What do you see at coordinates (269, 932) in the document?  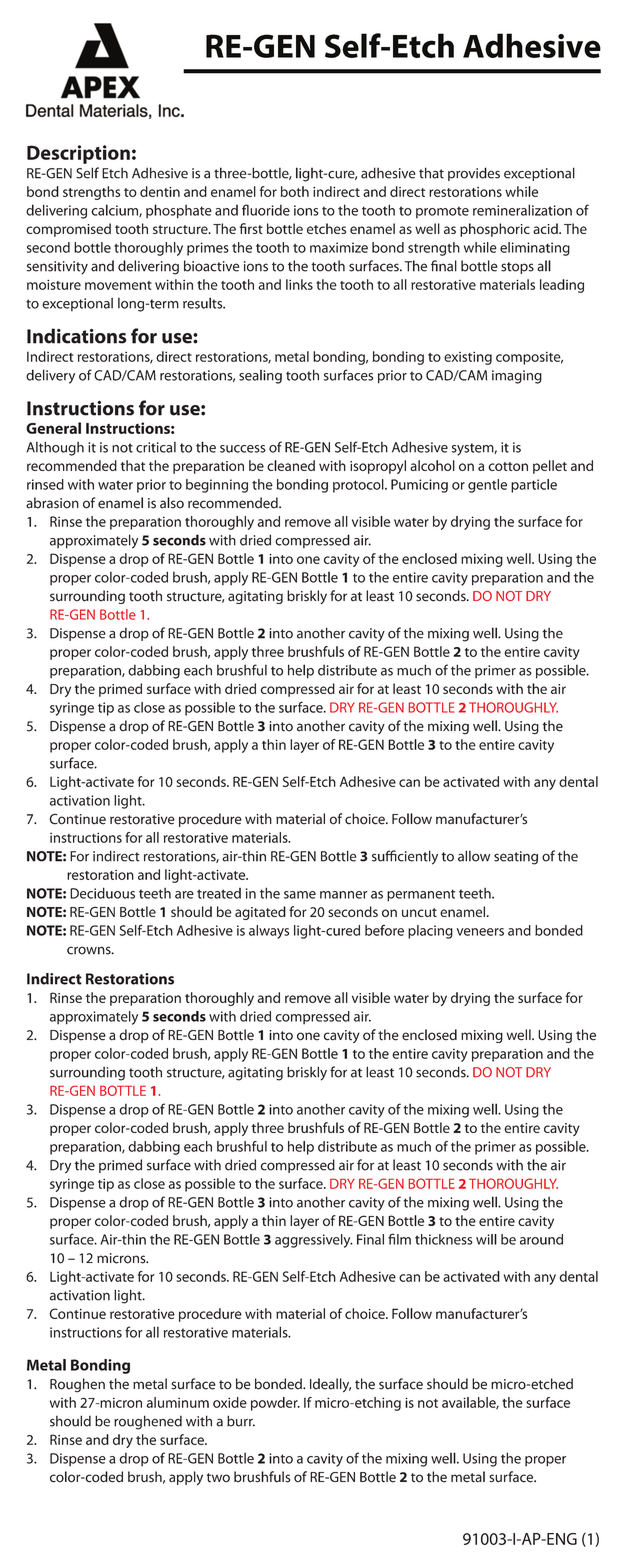 I see `always` at bounding box center [269, 932].
